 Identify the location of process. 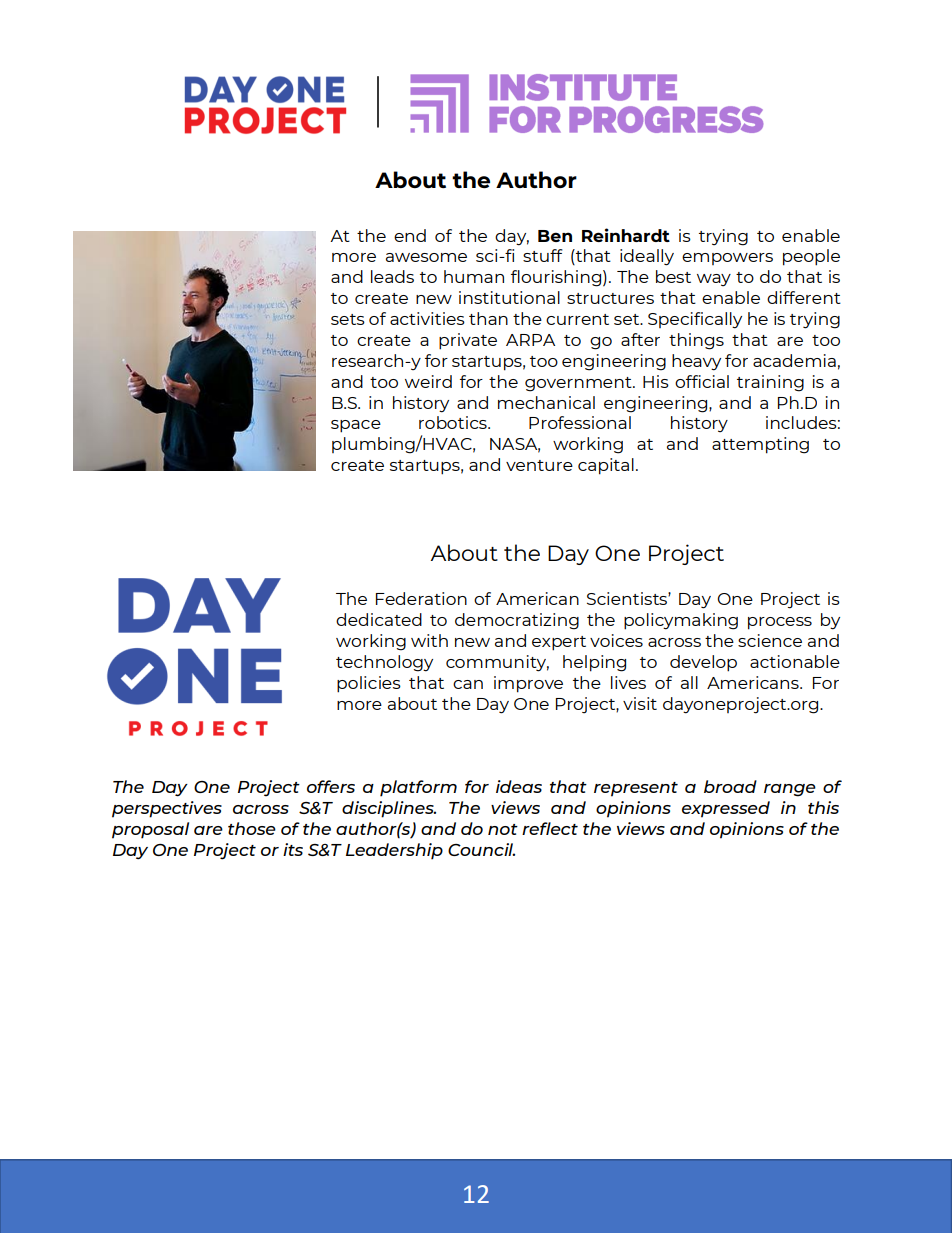
(780, 623).
